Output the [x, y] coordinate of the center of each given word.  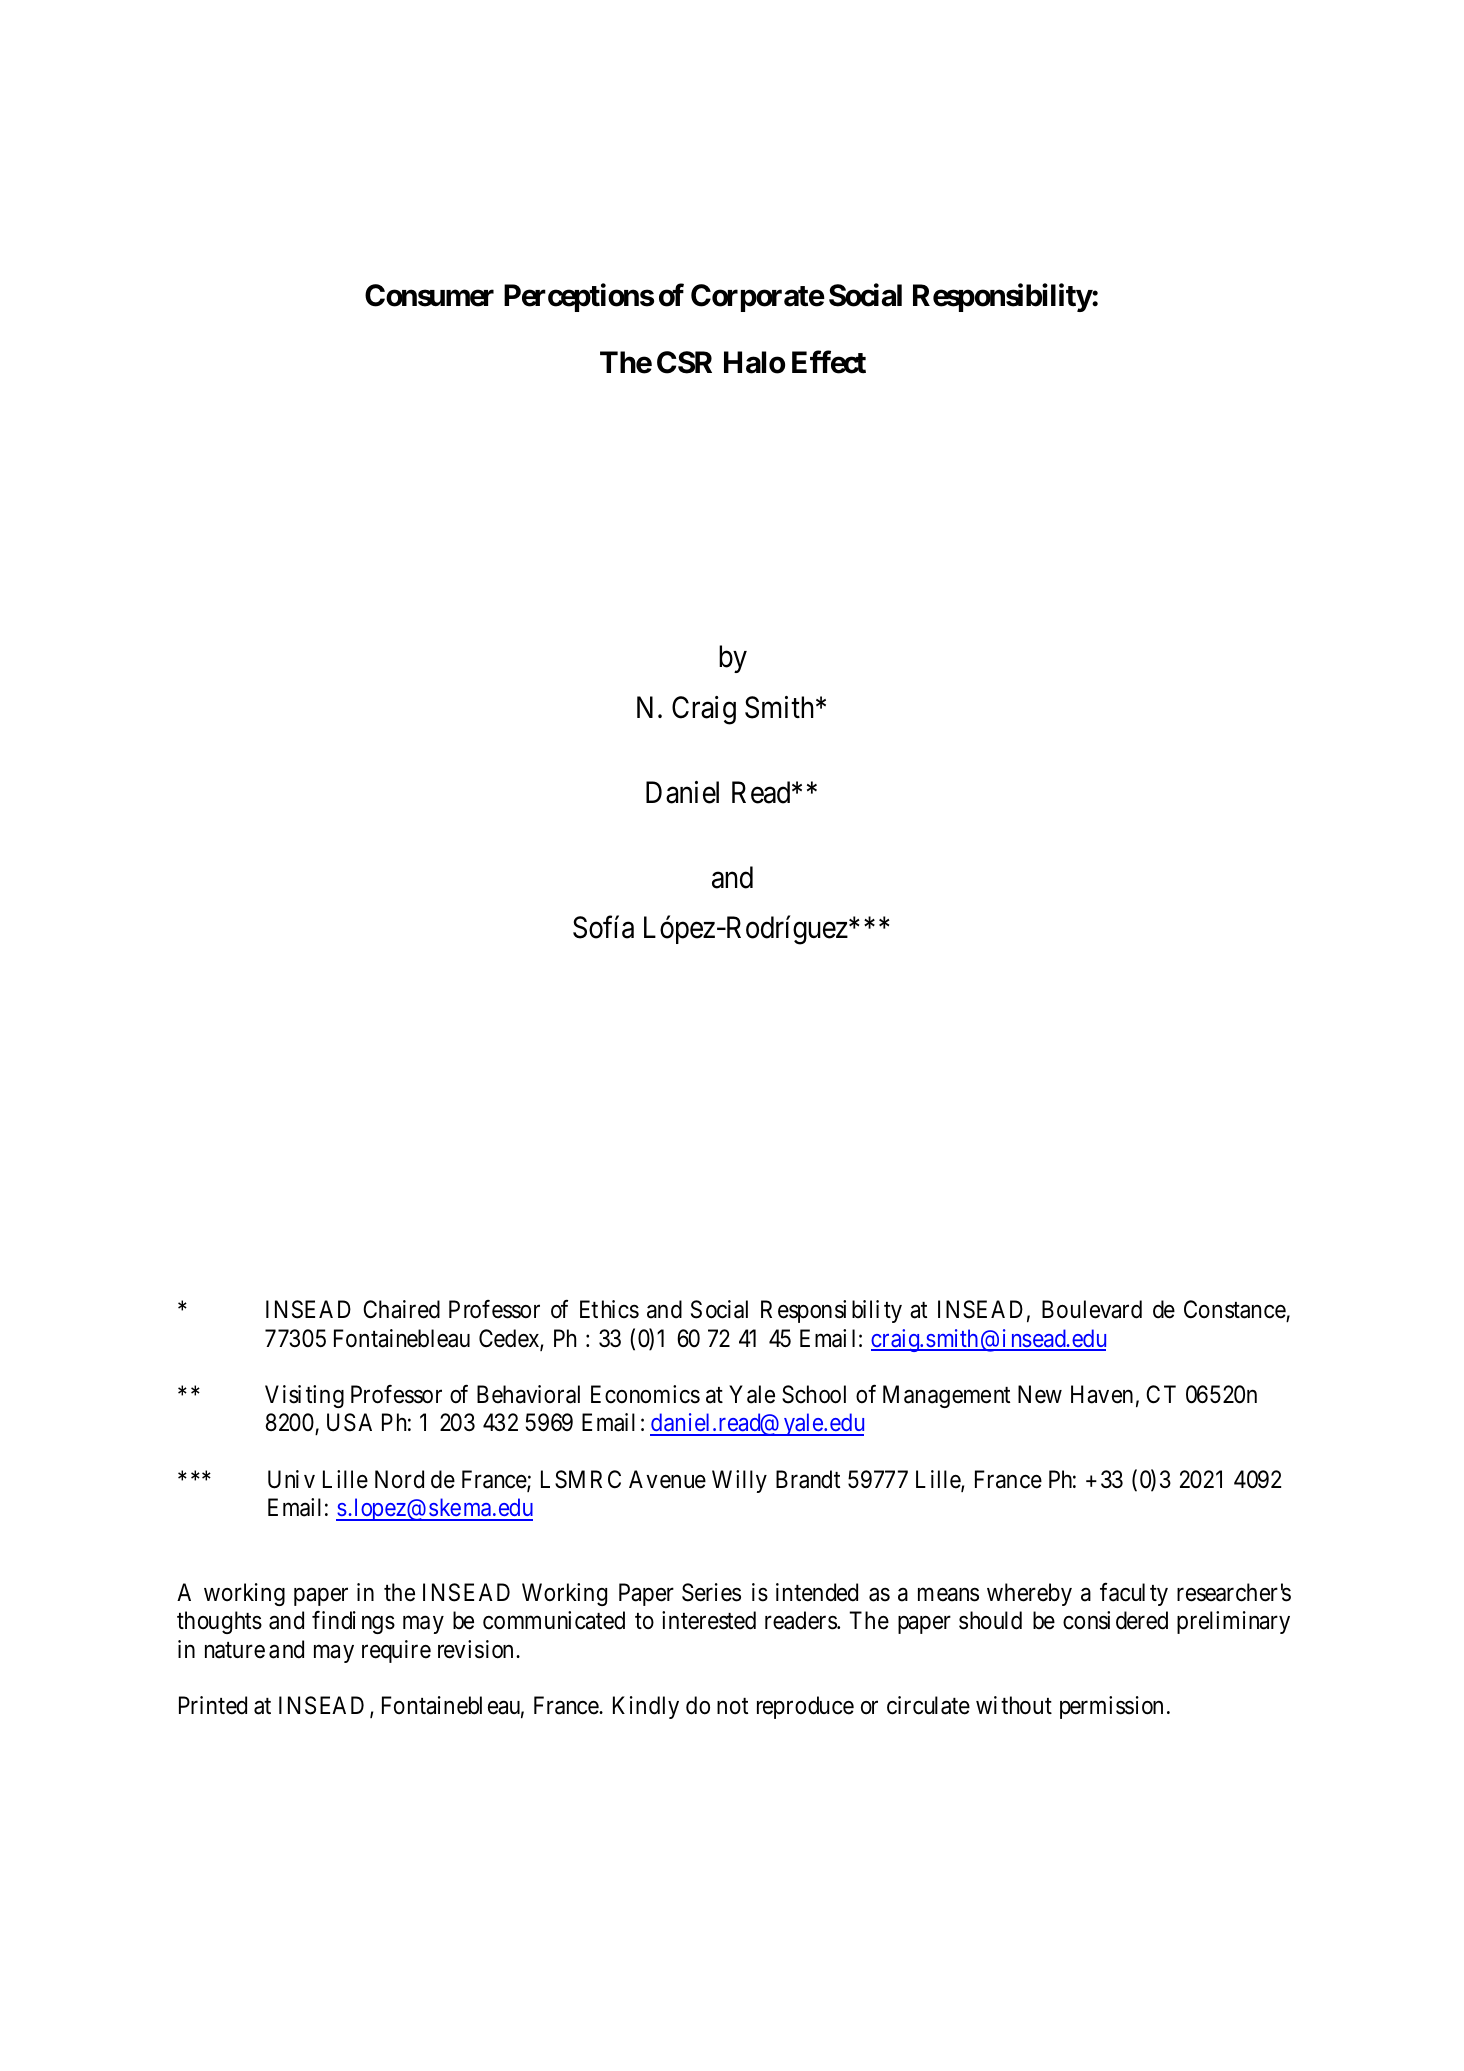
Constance [1235, 1311]
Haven [1102, 1394]
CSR [684, 362]
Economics [645, 1394]
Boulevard [1092, 1309]
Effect [829, 362]
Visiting [304, 1396]
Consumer [429, 295]
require [396, 1651]
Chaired [401, 1309]
